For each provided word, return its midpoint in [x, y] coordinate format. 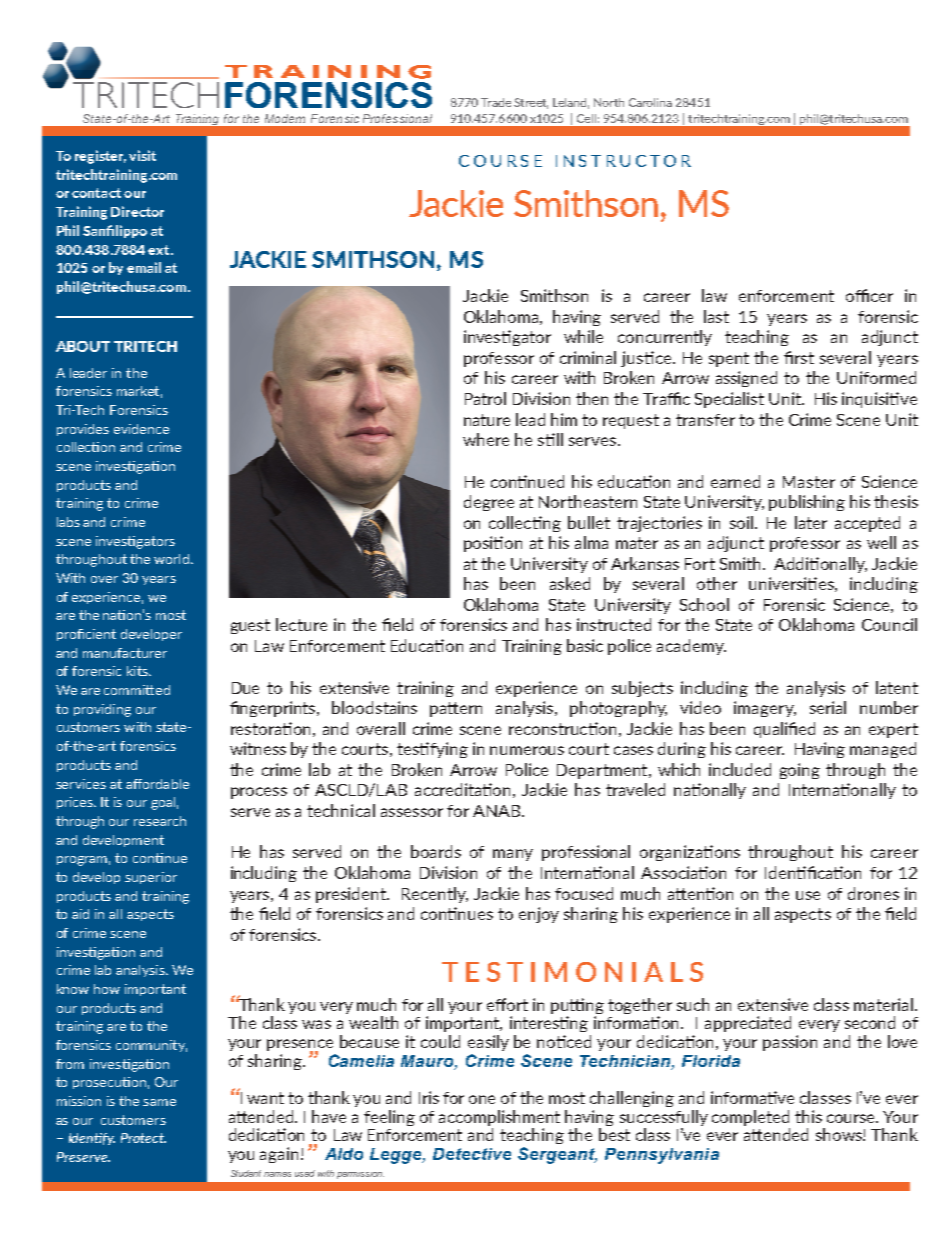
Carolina [650, 102]
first [799, 357]
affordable [157, 784]
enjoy [539, 915]
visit [142, 155]
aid [80, 914]
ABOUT [83, 346]
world [171, 559]
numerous [527, 750]
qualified [784, 730]
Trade [496, 102]
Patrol [485, 398]
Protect [143, 1138]
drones [873, 893]
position [493, 544]
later [811, 522]
